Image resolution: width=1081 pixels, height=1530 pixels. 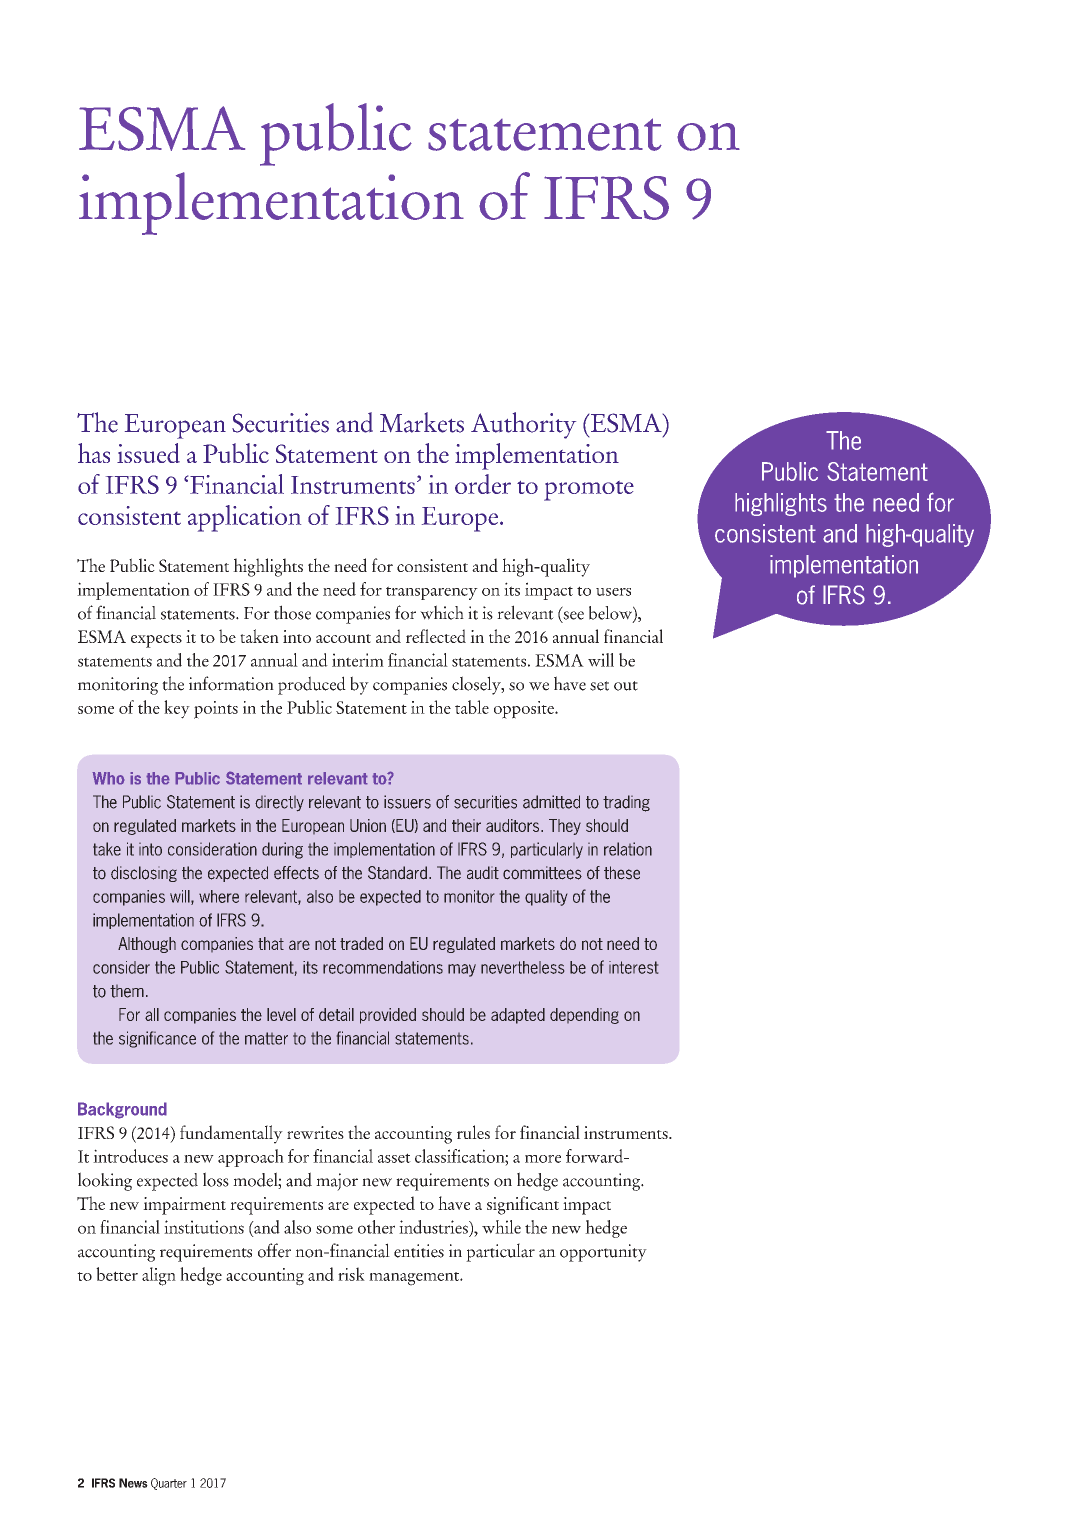 What do you see at coordinates (147, 945) in the screenshot?
I see `Although` at bounding box center [147, 945].
